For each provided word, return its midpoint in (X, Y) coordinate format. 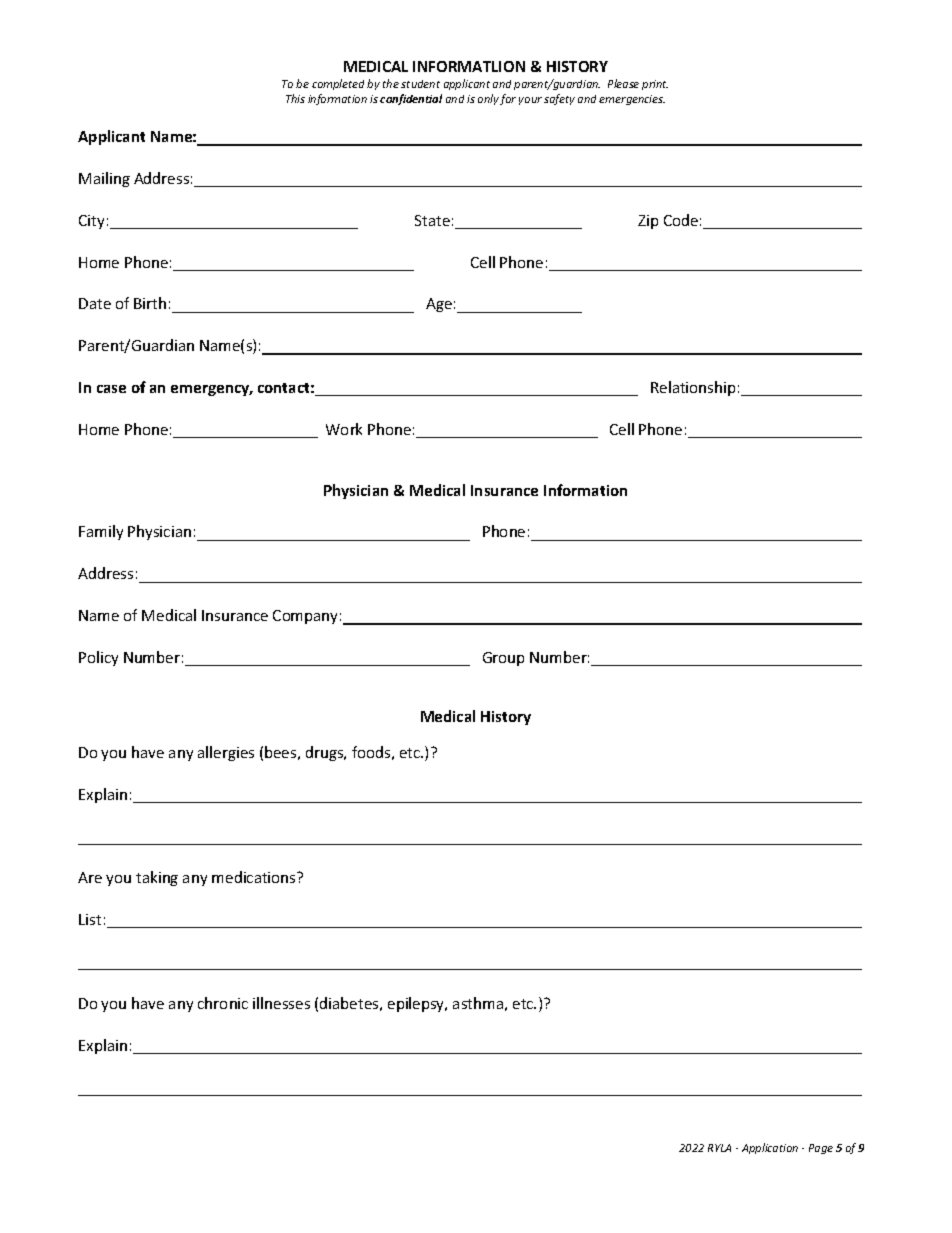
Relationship (693, 388)
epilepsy (417, 1004)
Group (503, 659)
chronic (223, 1003)
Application (770, 1148)
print (655, 85)
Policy (98, 658)
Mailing (104, 179)
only (488, 99)
